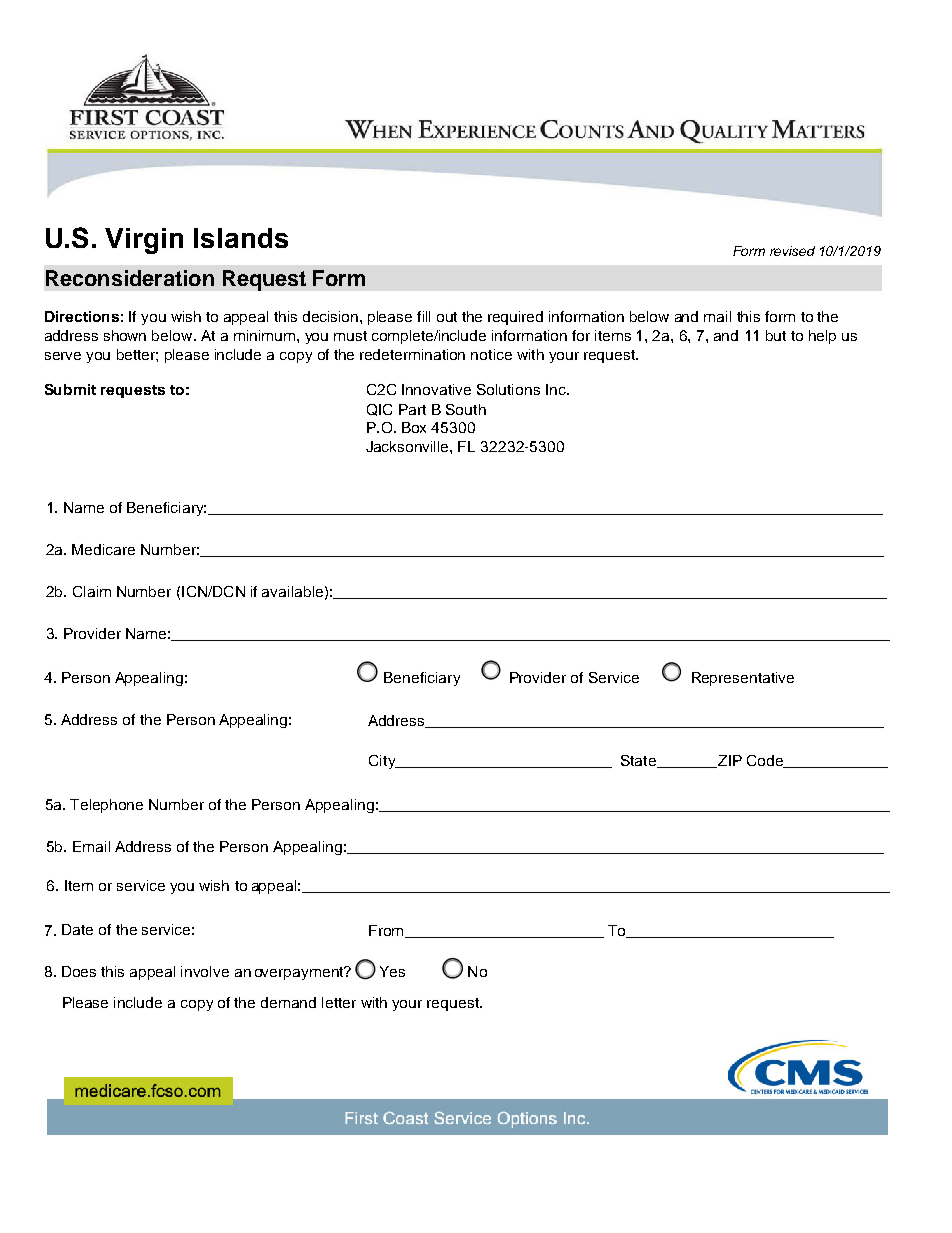  I want to click on Yes, so click(392, 971).
